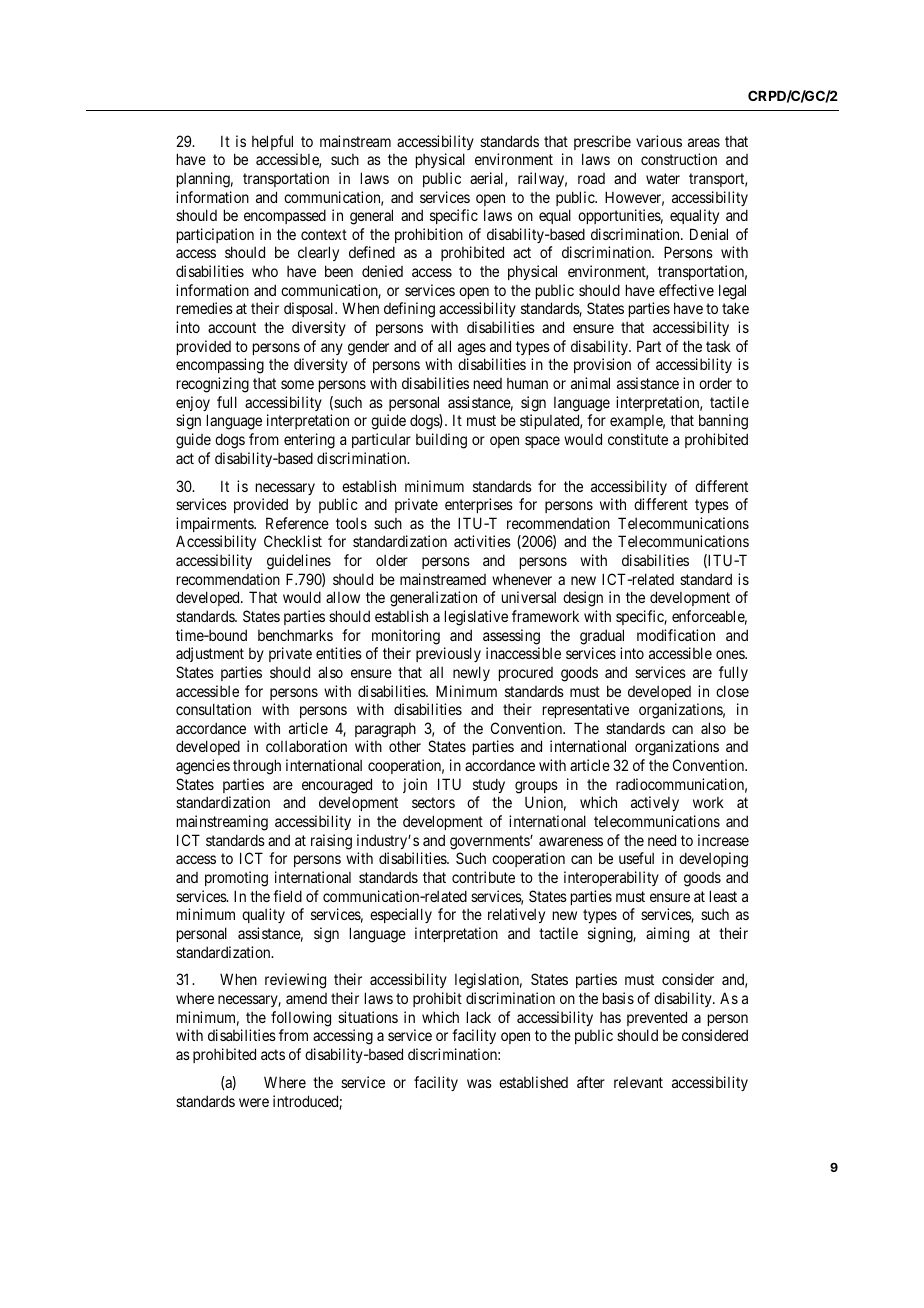 This screenshot has width=924, height=1308. Describe the element at coordinates (591, 178) in the screenshot. I see `road` at that location.
